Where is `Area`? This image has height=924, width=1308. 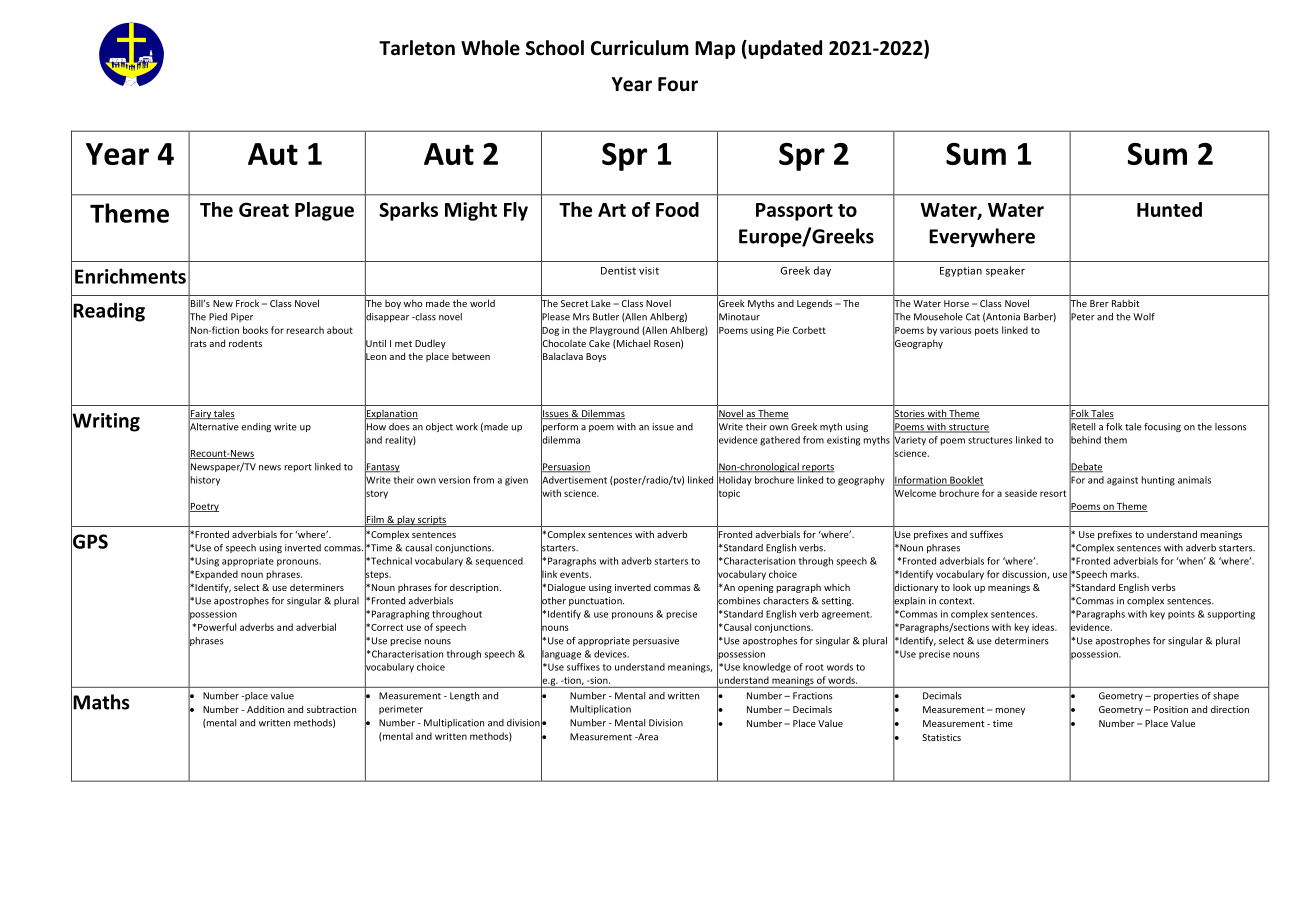 Area is located at coordinates (647, 737).
